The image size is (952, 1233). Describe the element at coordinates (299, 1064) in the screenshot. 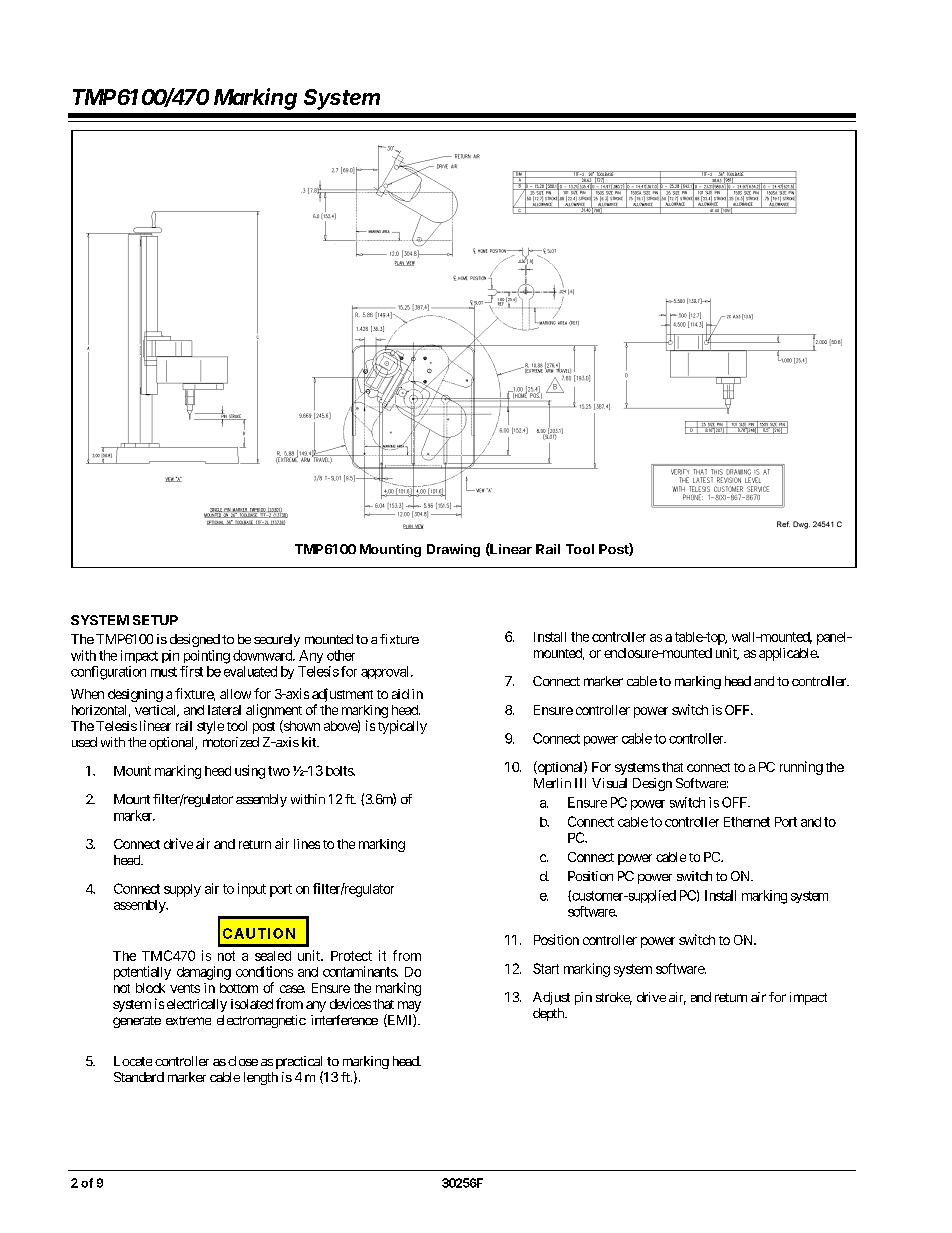

I see `practical` at that location.
